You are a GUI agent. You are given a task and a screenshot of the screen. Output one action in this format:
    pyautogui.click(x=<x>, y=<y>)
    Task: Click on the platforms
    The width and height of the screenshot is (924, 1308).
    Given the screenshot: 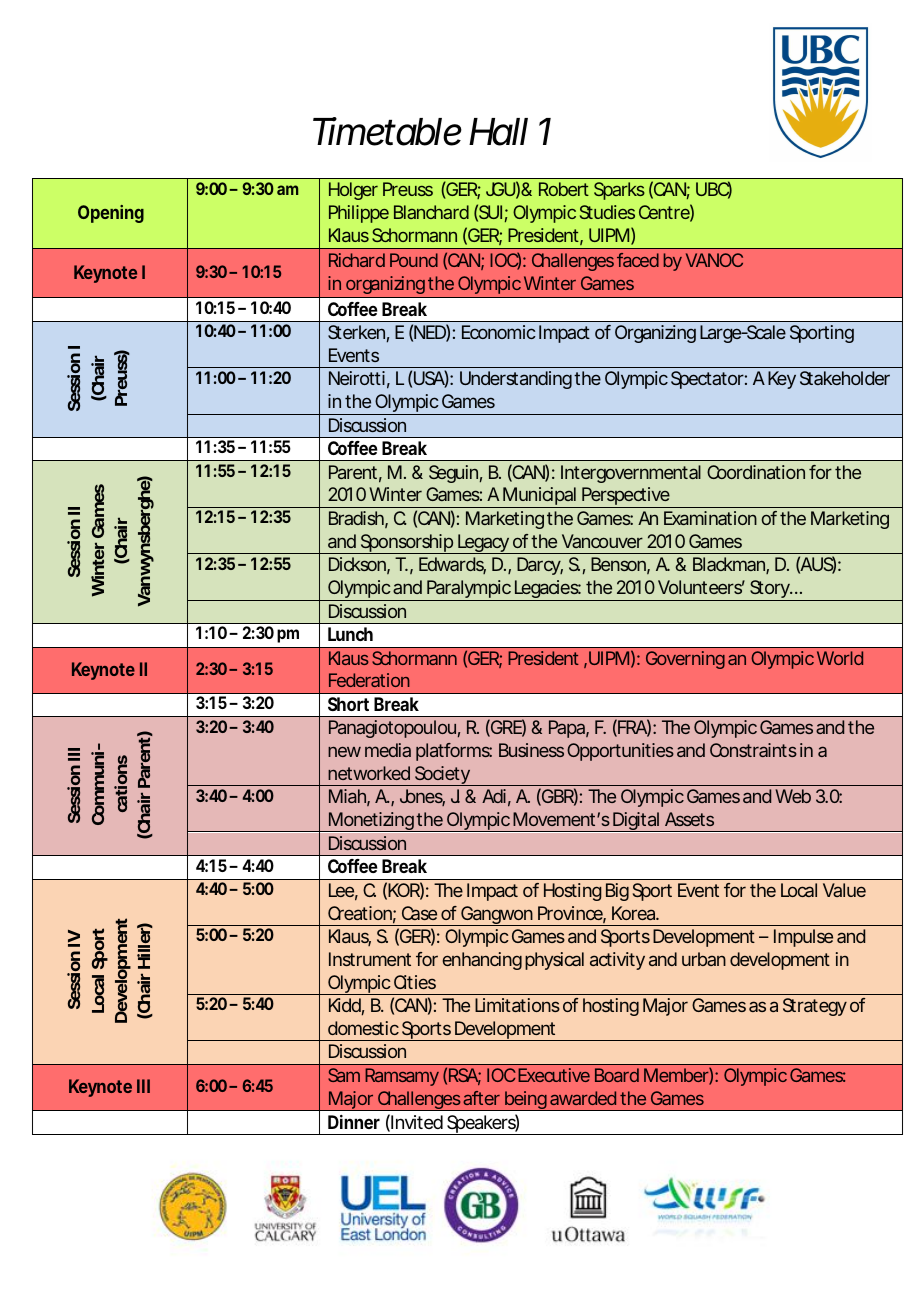 What is the action you would take?
    pyautogui.click(x=454, y=752)
